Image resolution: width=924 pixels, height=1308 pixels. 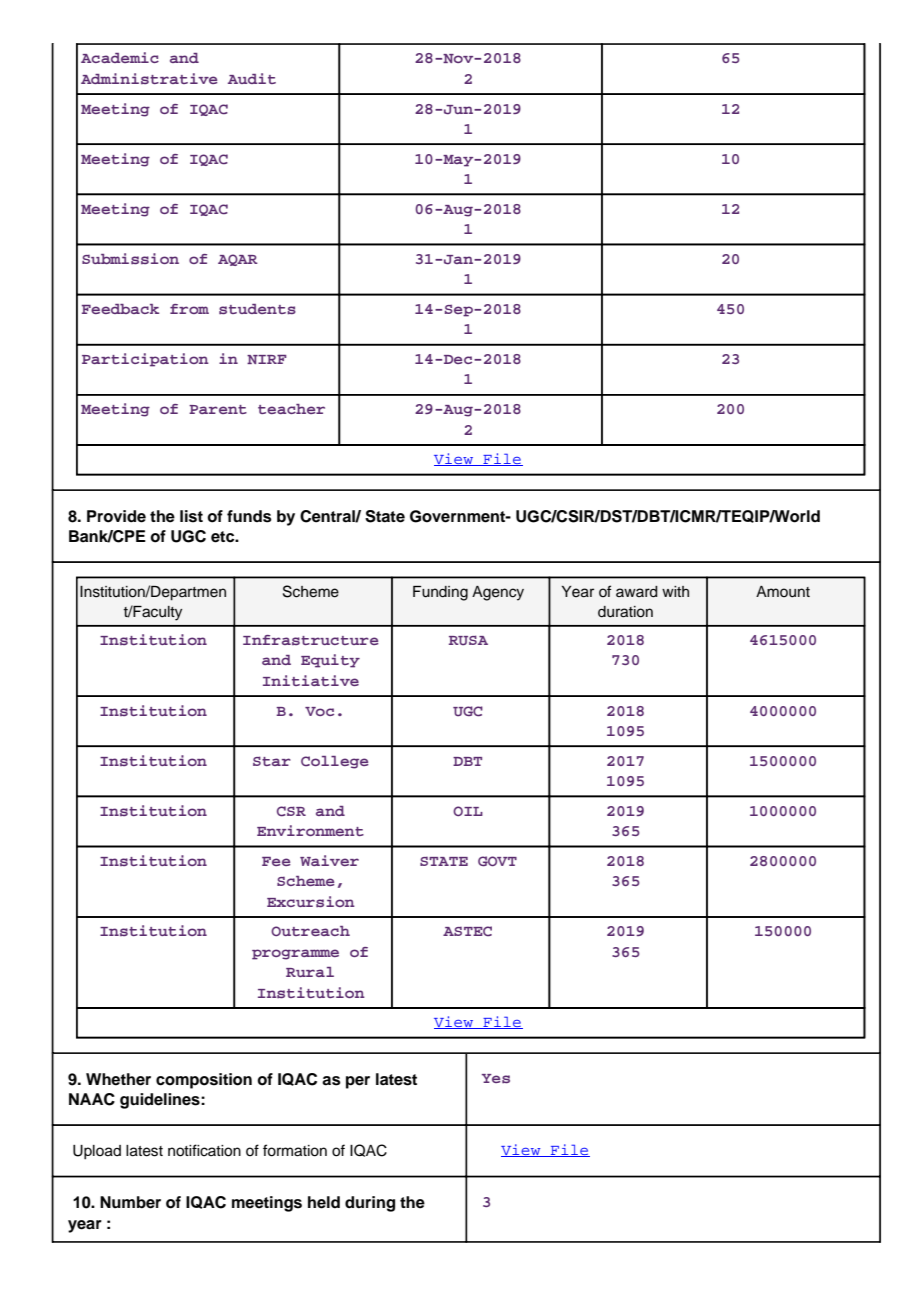 What do you see at coordinates (189, 309) in the document?
I see `from` at bounding box center [189, 309].
